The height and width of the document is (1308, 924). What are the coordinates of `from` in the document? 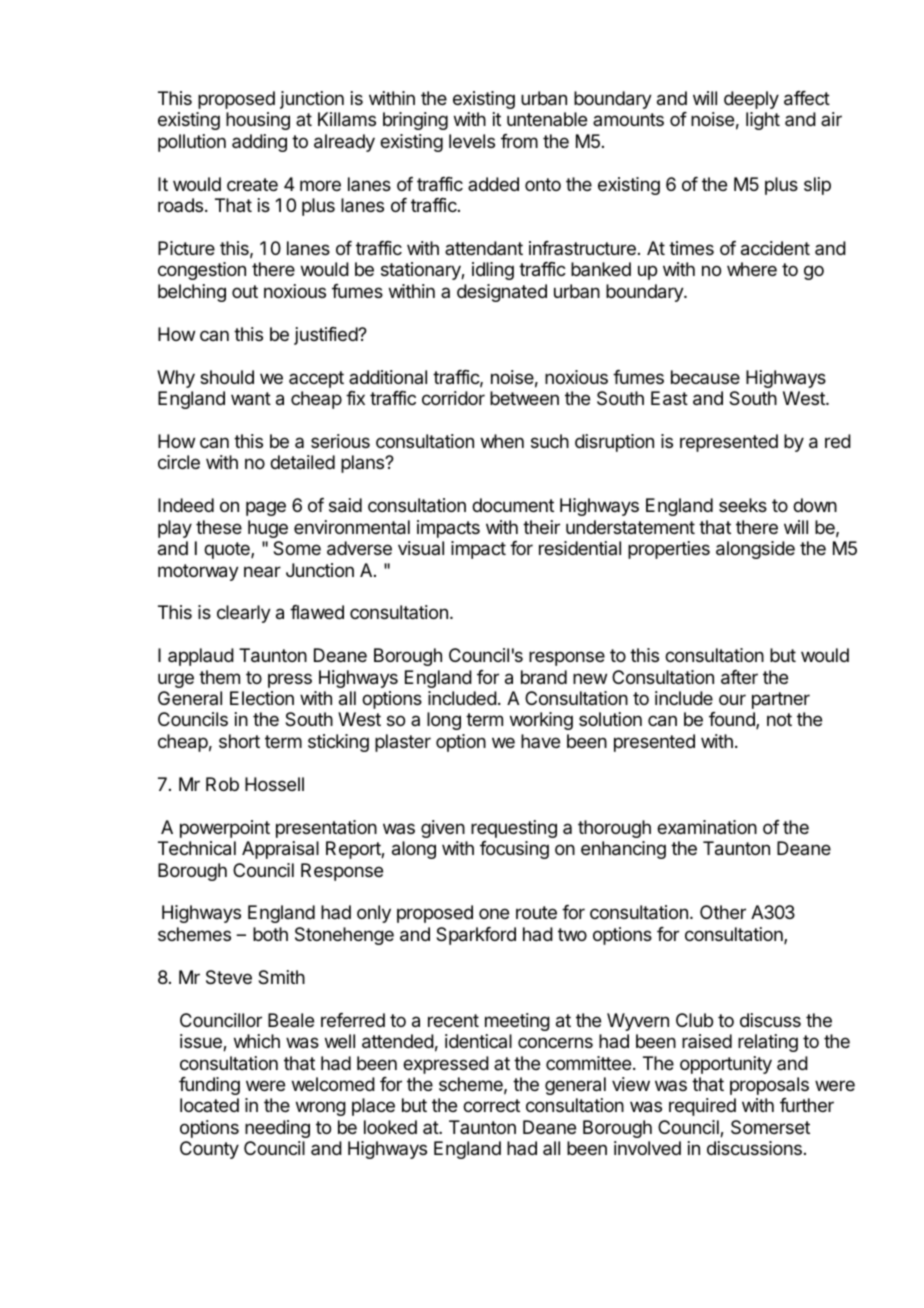 It's located at (519, 141).
